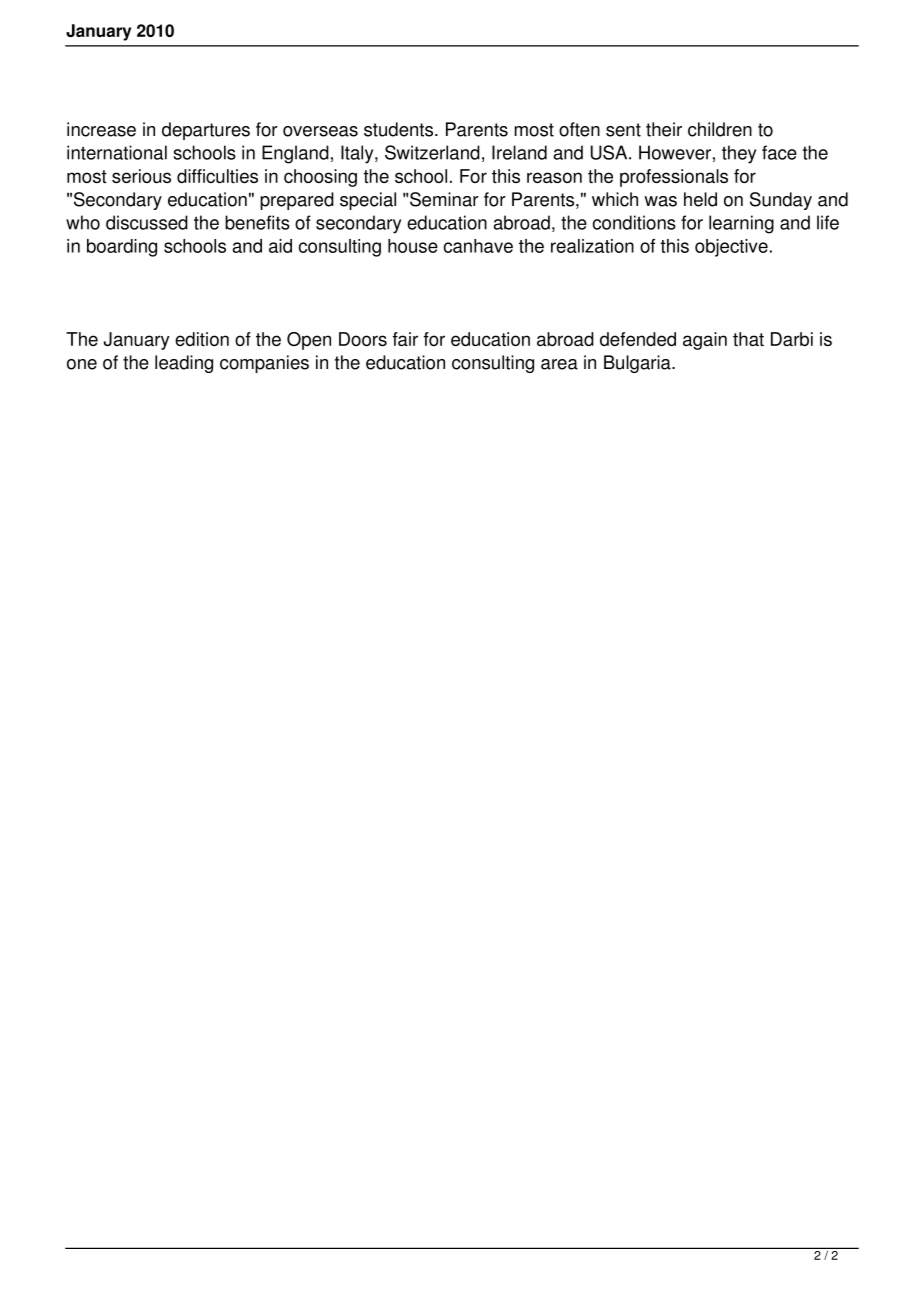  Describe the element at coordinates (206, 131) in the image. I see `departures` at that location.
